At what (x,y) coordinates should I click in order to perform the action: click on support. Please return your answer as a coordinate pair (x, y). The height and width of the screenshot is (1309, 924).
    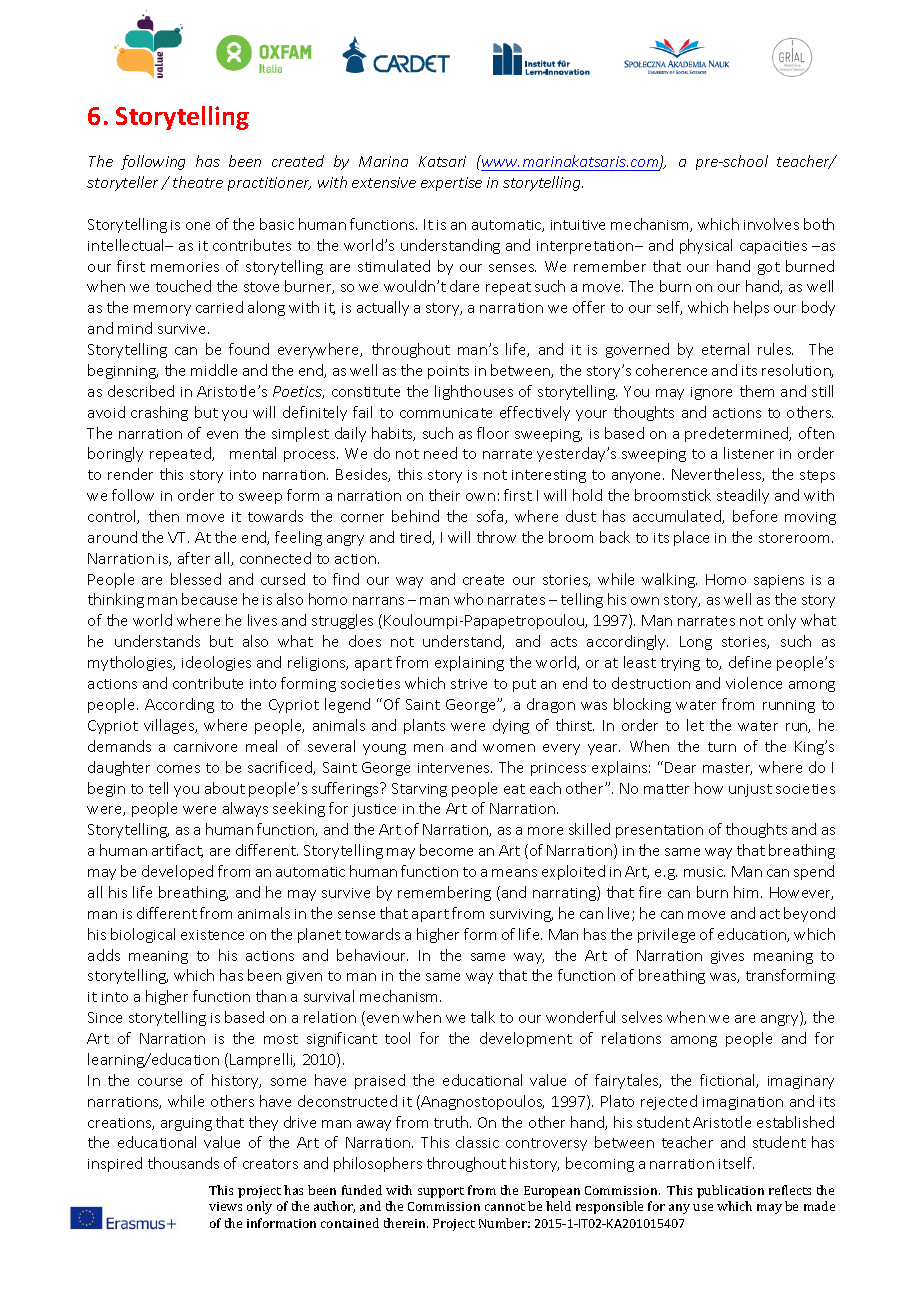
    Looking at the image, I should click on (441, 1192).
